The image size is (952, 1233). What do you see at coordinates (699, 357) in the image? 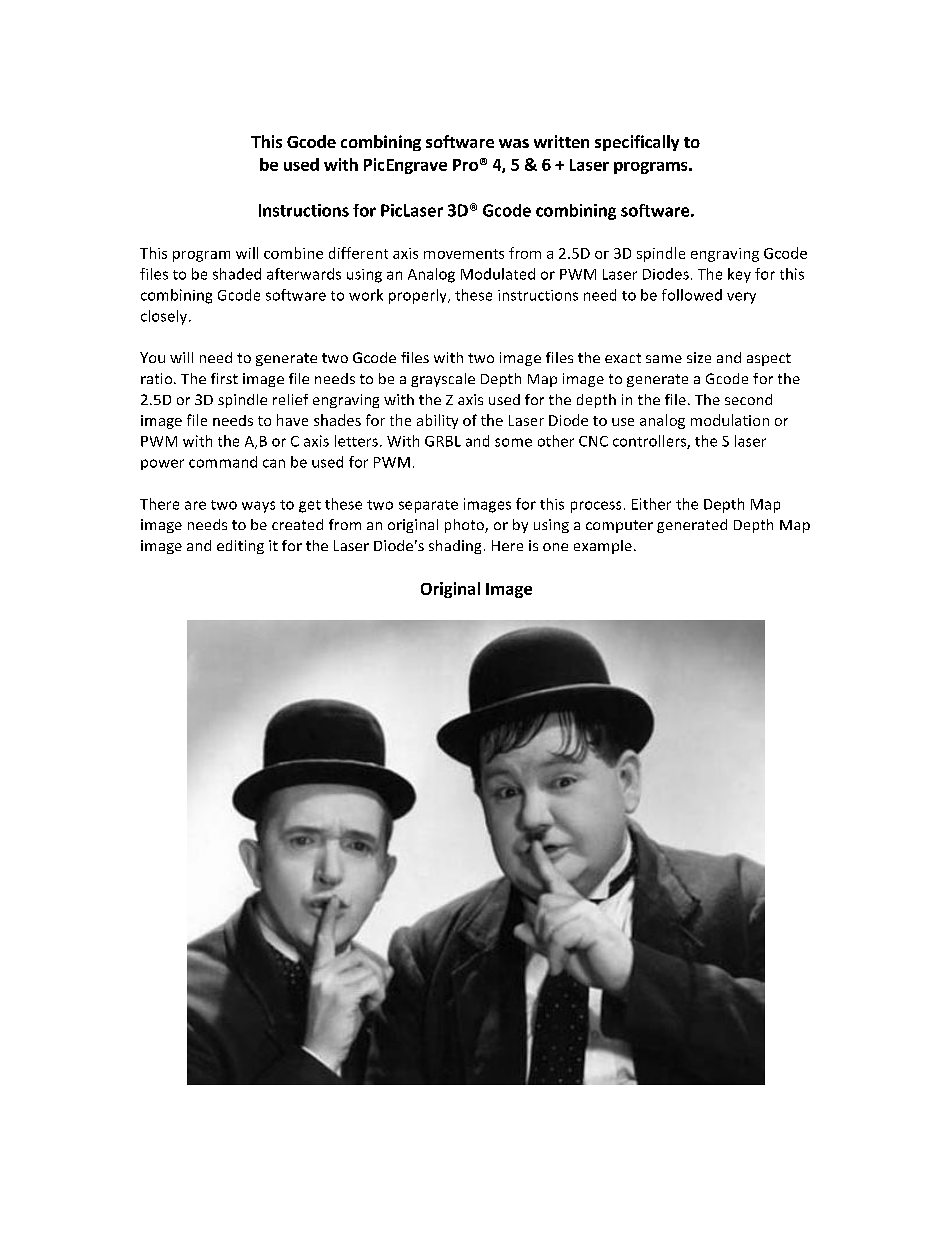
I see `size` at bounding box center [699, 357].
